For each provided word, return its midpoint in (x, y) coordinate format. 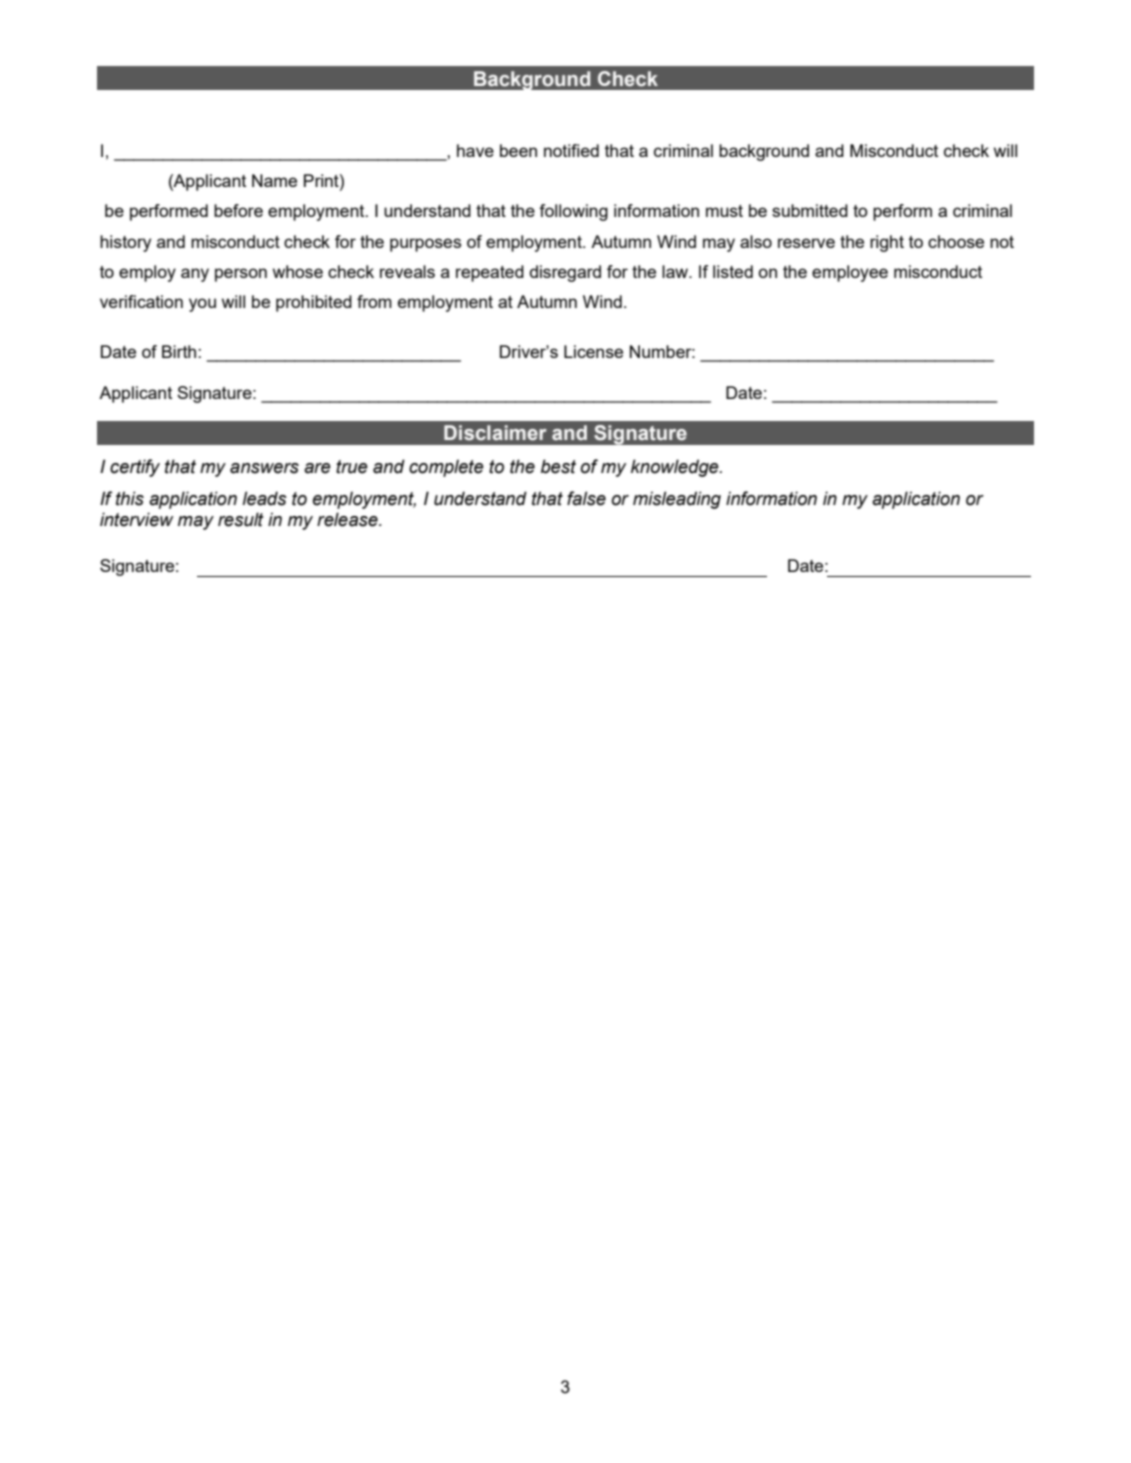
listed (733, 271)
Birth (180, 351)
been (518, 150)
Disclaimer (495, 433)
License (593, 351)
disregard (565, 273)
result (241, 519)
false (586, 498)
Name (274, 180)
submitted (810, 210)
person (241, 275)
